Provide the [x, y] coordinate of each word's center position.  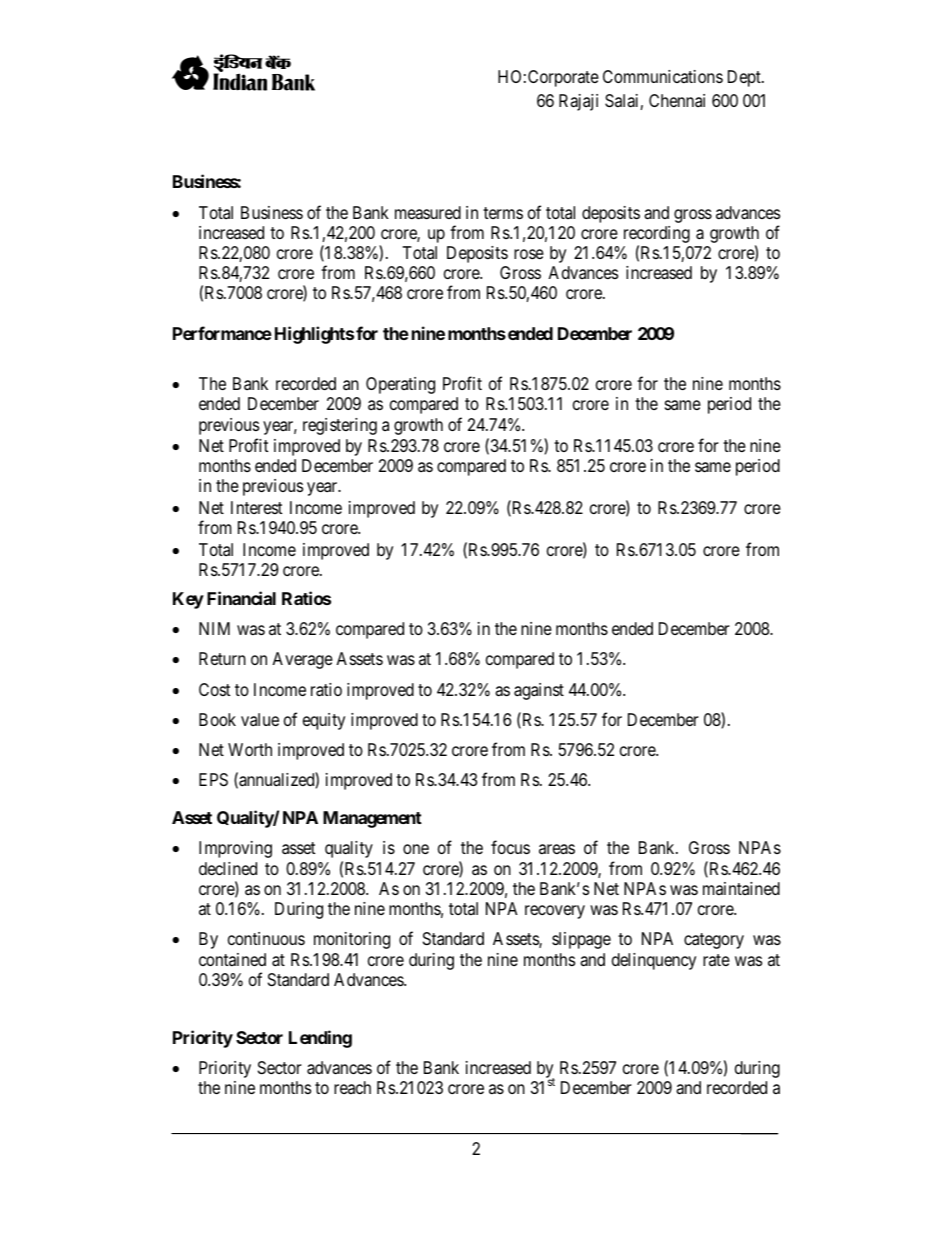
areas [557, 849]
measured [428, 213]
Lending [320, 1039]
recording [657, 234]
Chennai [677, 100]
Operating [400, 385]
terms [503, 213]
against [539, 691]
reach [352, 1087]
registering [340, 426]
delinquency [654, 961]
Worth [250, 749]
